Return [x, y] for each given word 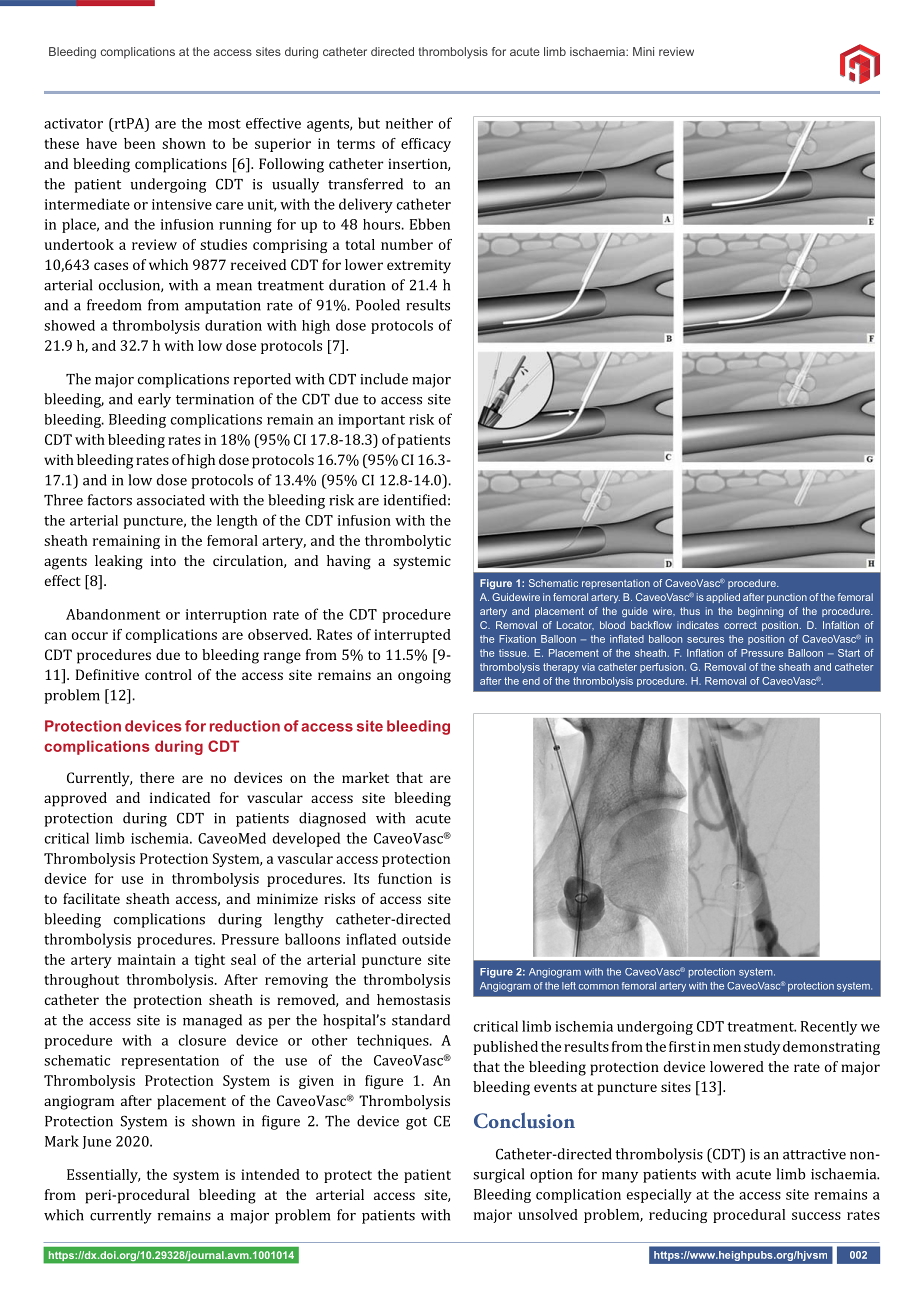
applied [723, 598]
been [139, 143]
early [154, 400]
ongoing [424, 676]
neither [409, 123]
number [407, 244]
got [416, 1123]
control [168, 674]
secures [705, 640]
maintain [147, 959]
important [371, 421]
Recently [829, 1028]
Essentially [103, 1176]
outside [426, 939]
